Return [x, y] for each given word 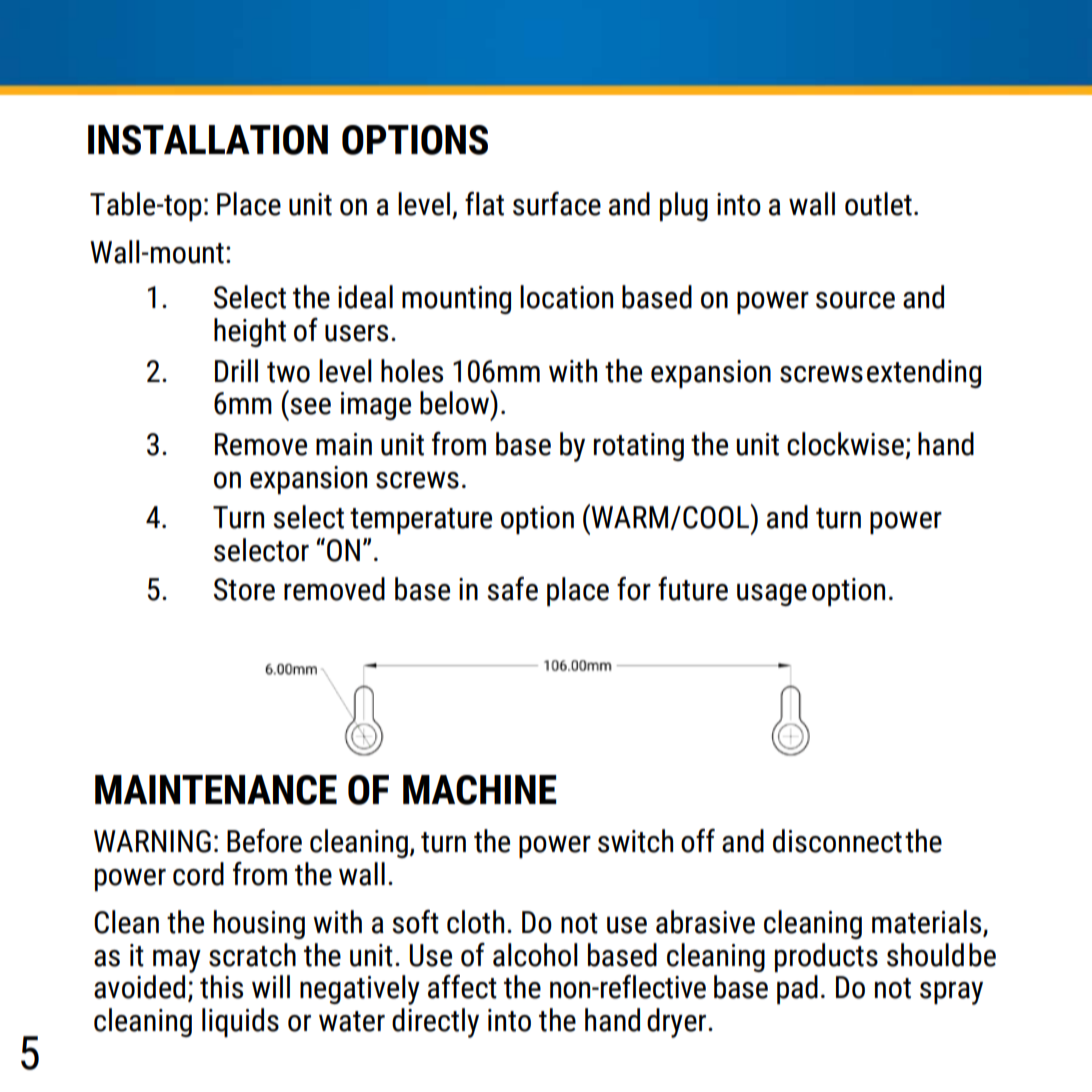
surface [557, 204]
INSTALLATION [208, 140]
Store [244, 589]
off [698, 840]
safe [512, 588]
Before [264, 840]
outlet [878, 204]
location [566, 297]
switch [635, 841]
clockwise [845, 444]
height [250, 332]
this [221, 987]
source [855, 300]
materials [928, 923]
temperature [421, 521]
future [693, 588]
